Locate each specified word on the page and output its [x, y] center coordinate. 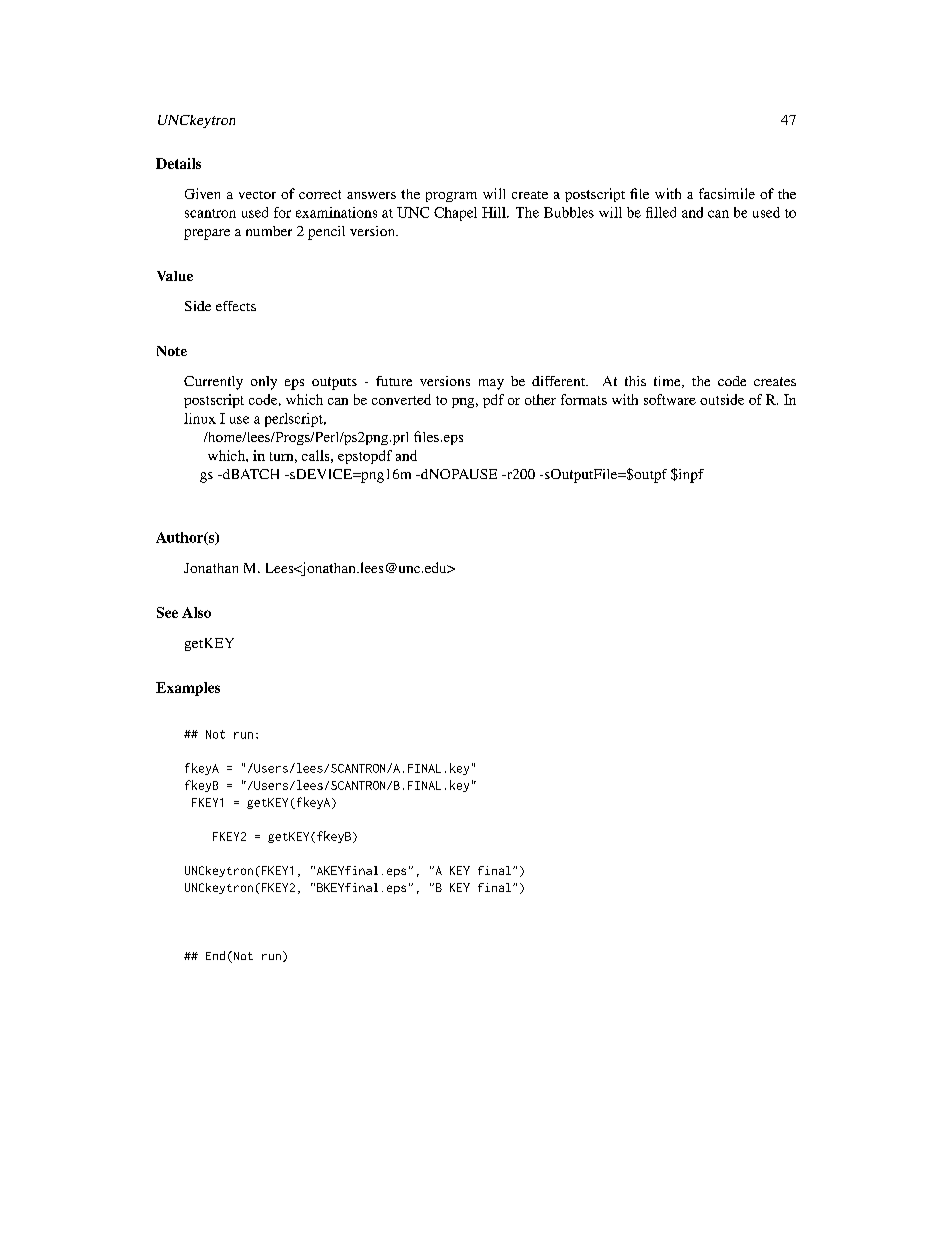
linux [200, 418]
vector [257, 195]
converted [401, 399]
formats [584, 399]
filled [661, 212]
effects [236, 306]
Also [196, 612]
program [451, 197]
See [167, 612]
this [635, 381]
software [670, 399]
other [540, 399]
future [394, 381]
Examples [188, 689]
